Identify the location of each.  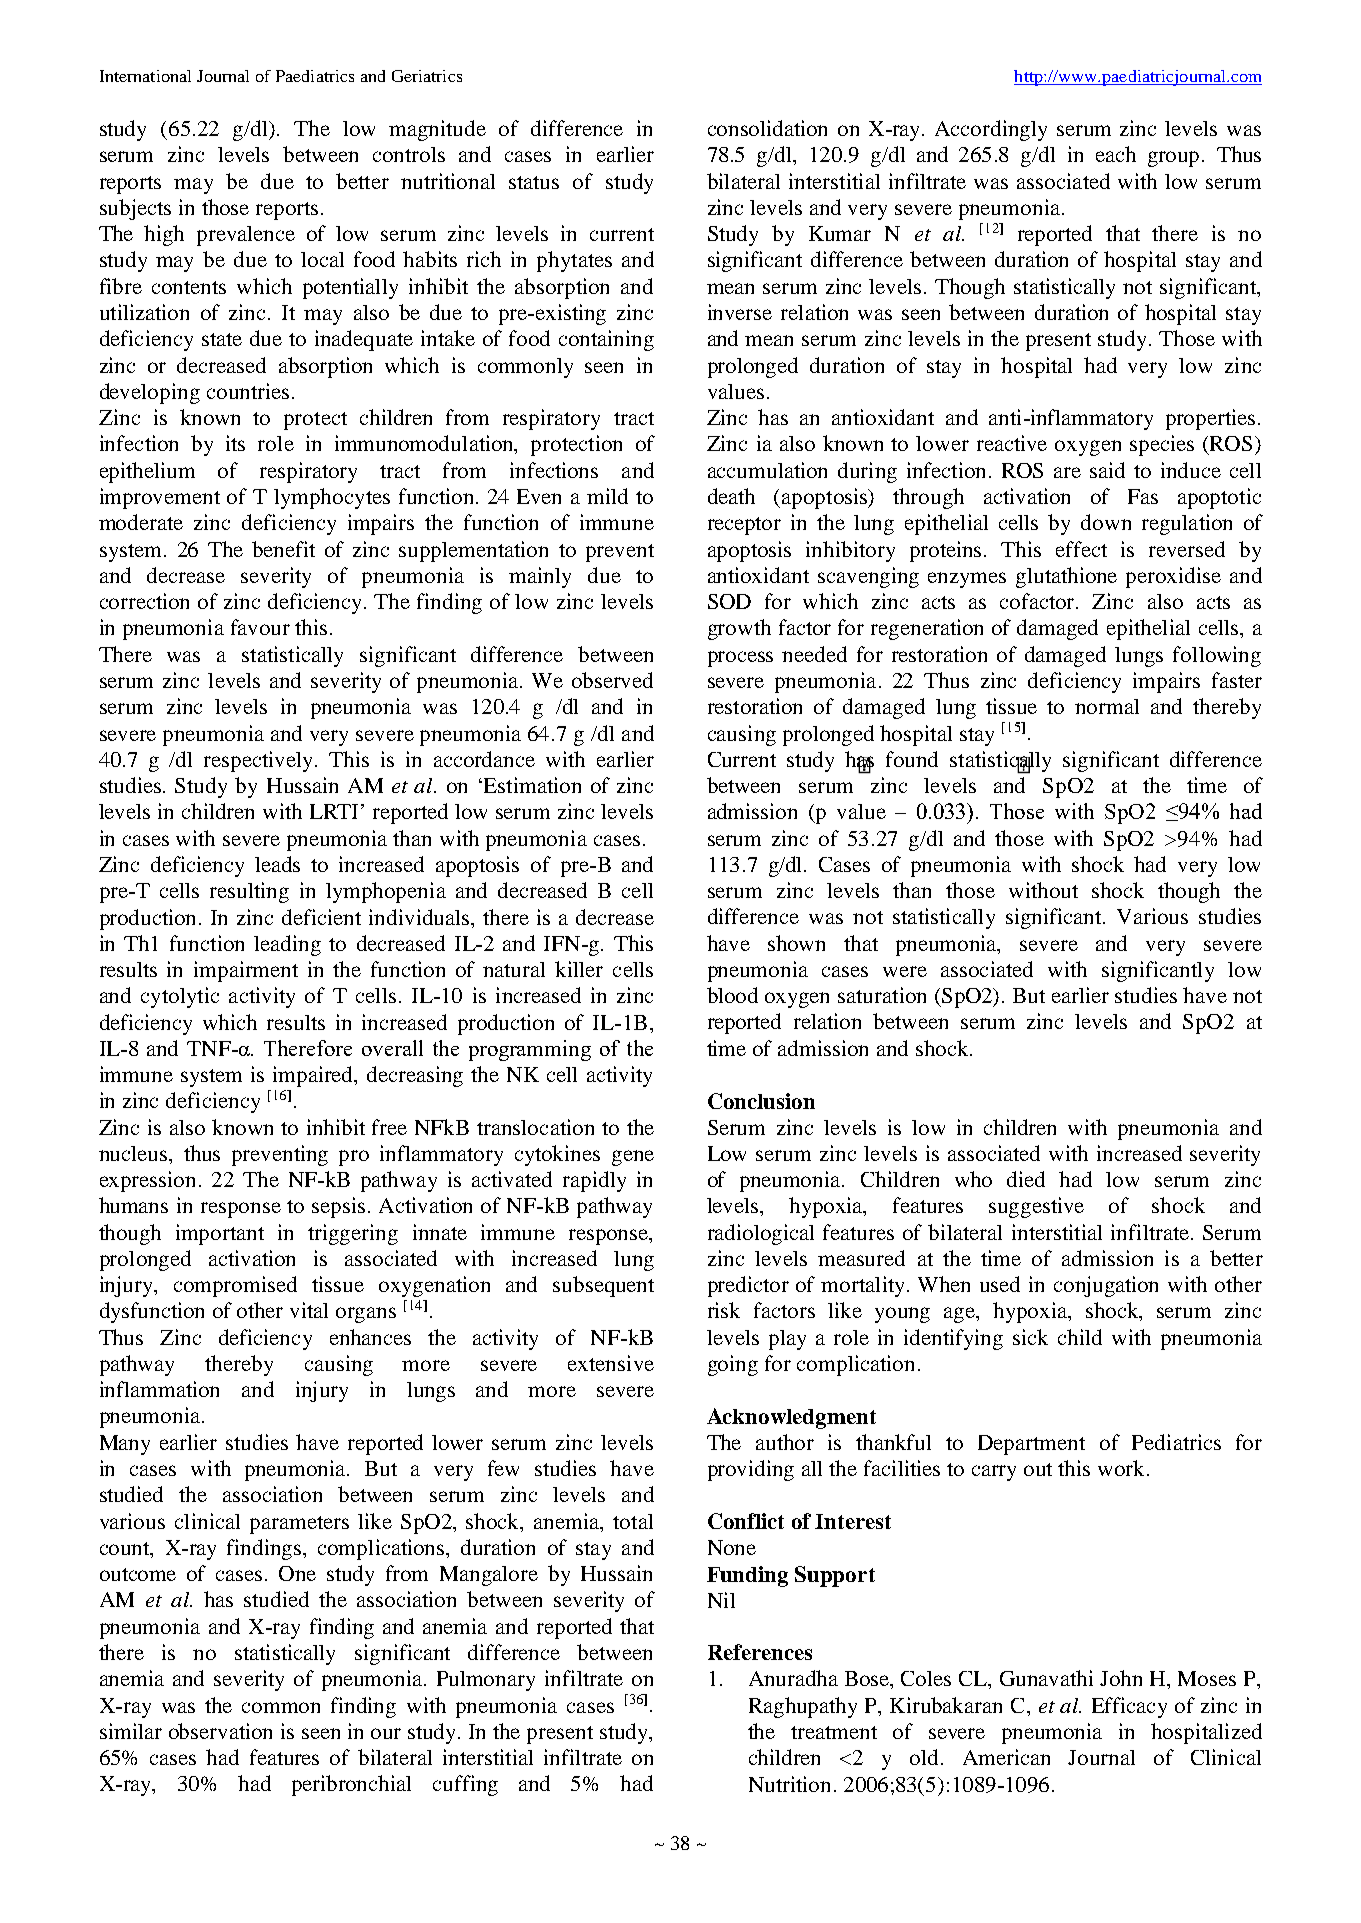
(1116, 154).
